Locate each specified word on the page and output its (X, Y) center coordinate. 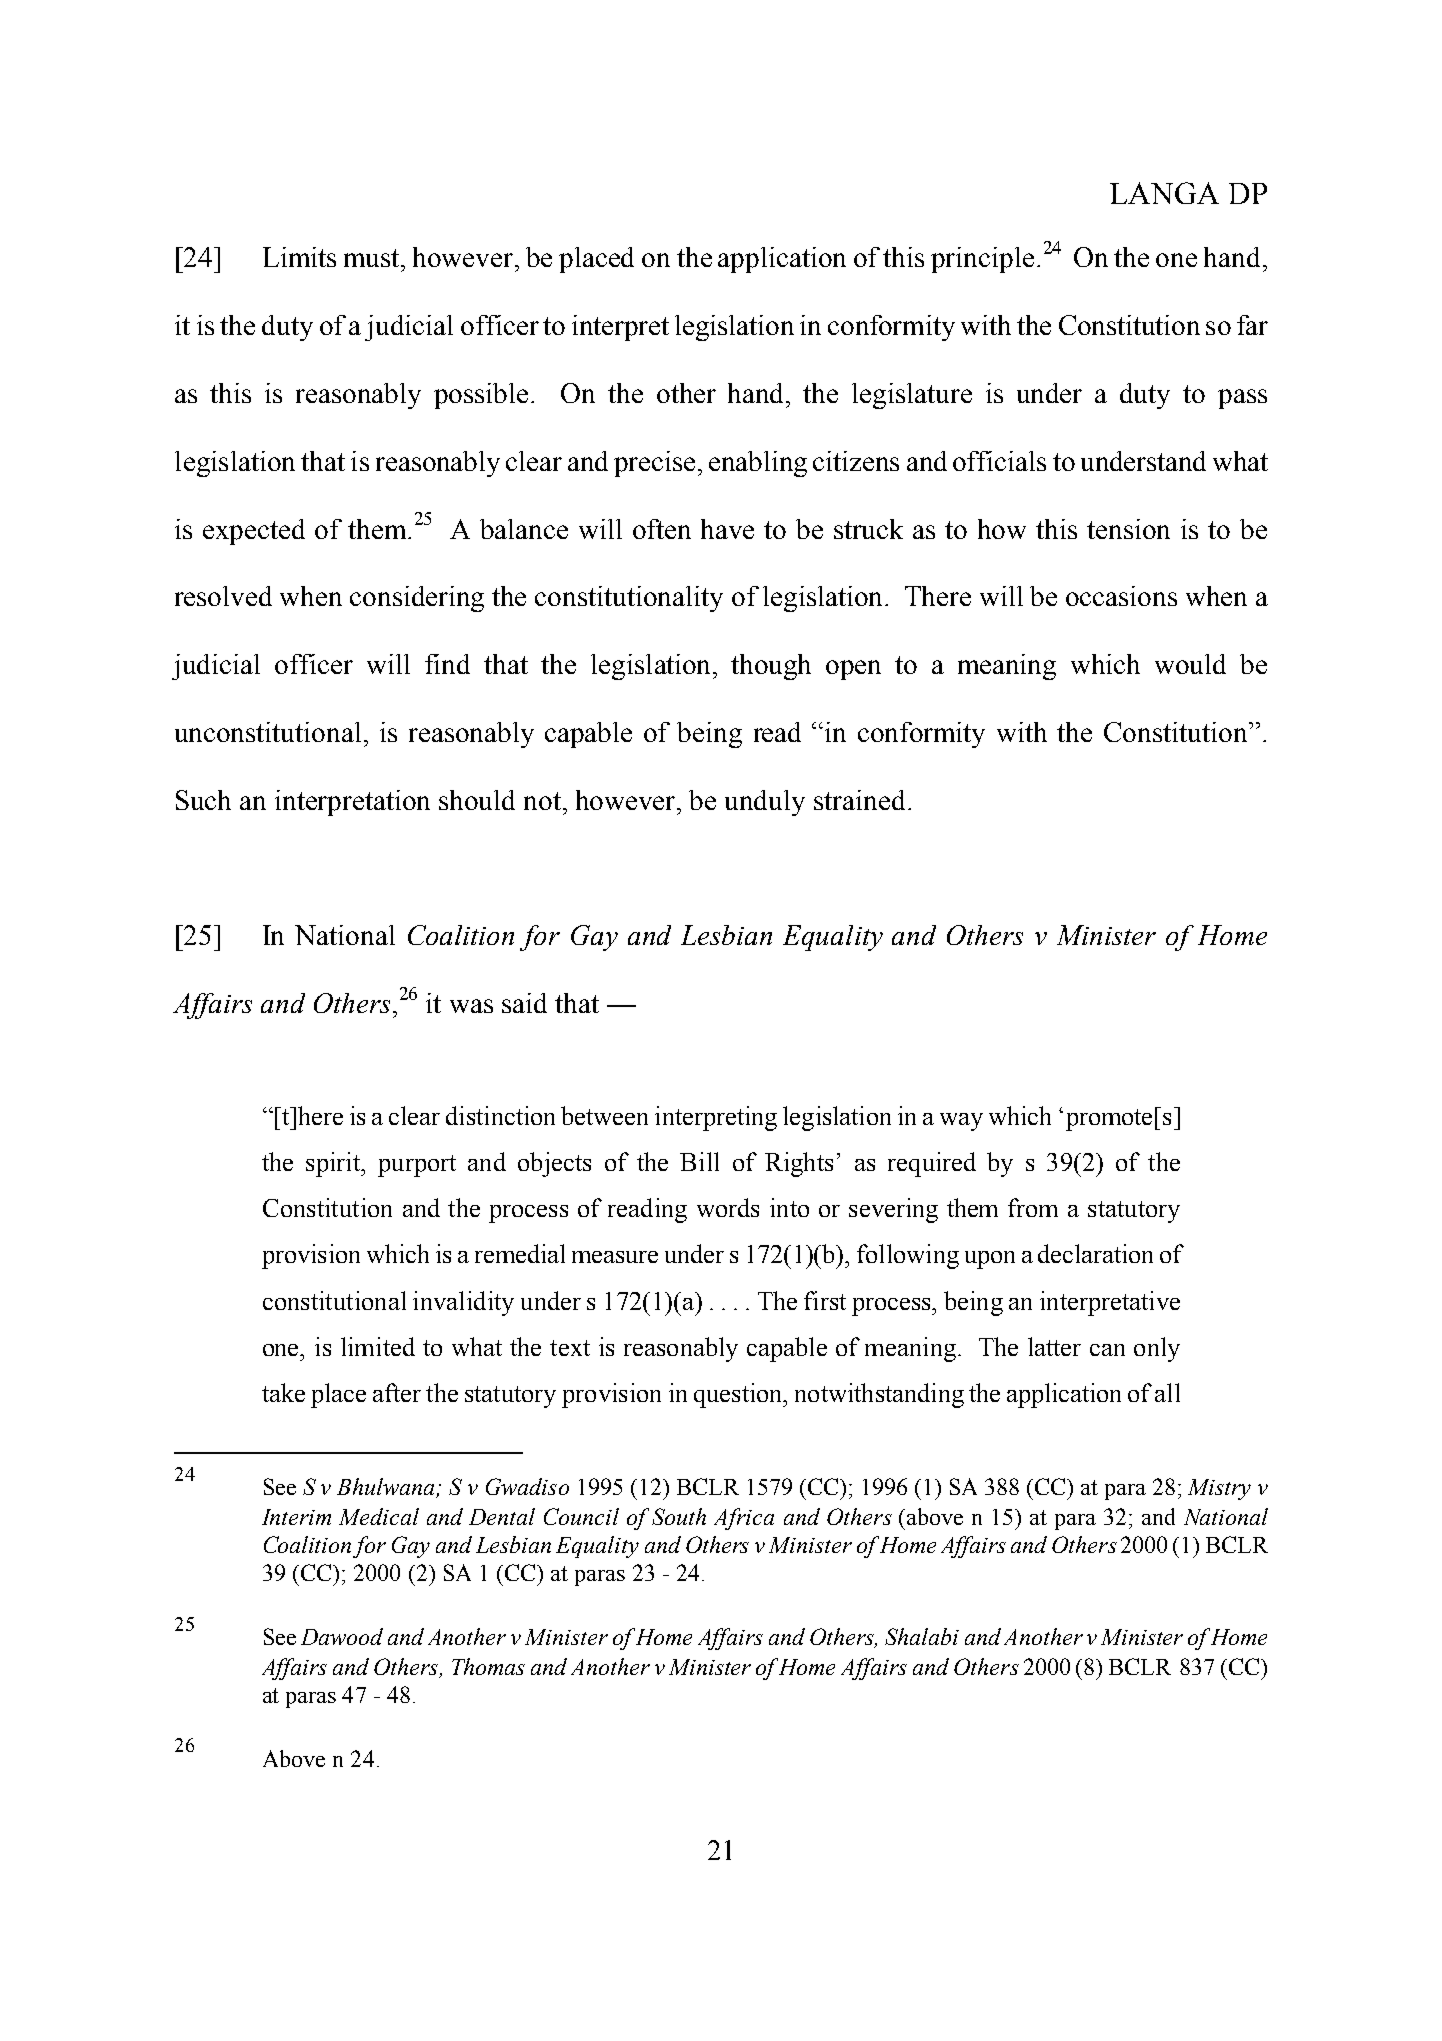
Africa (744, 1519)
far (1252, 325)
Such (203, 800)
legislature (912, 396)
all (1167, 1392)
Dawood (342, 1636)
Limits (299, 257)
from (1033, 1207)
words (728, 1207)
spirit (334, 1164)
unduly (765, 803)
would (1190, 664)
